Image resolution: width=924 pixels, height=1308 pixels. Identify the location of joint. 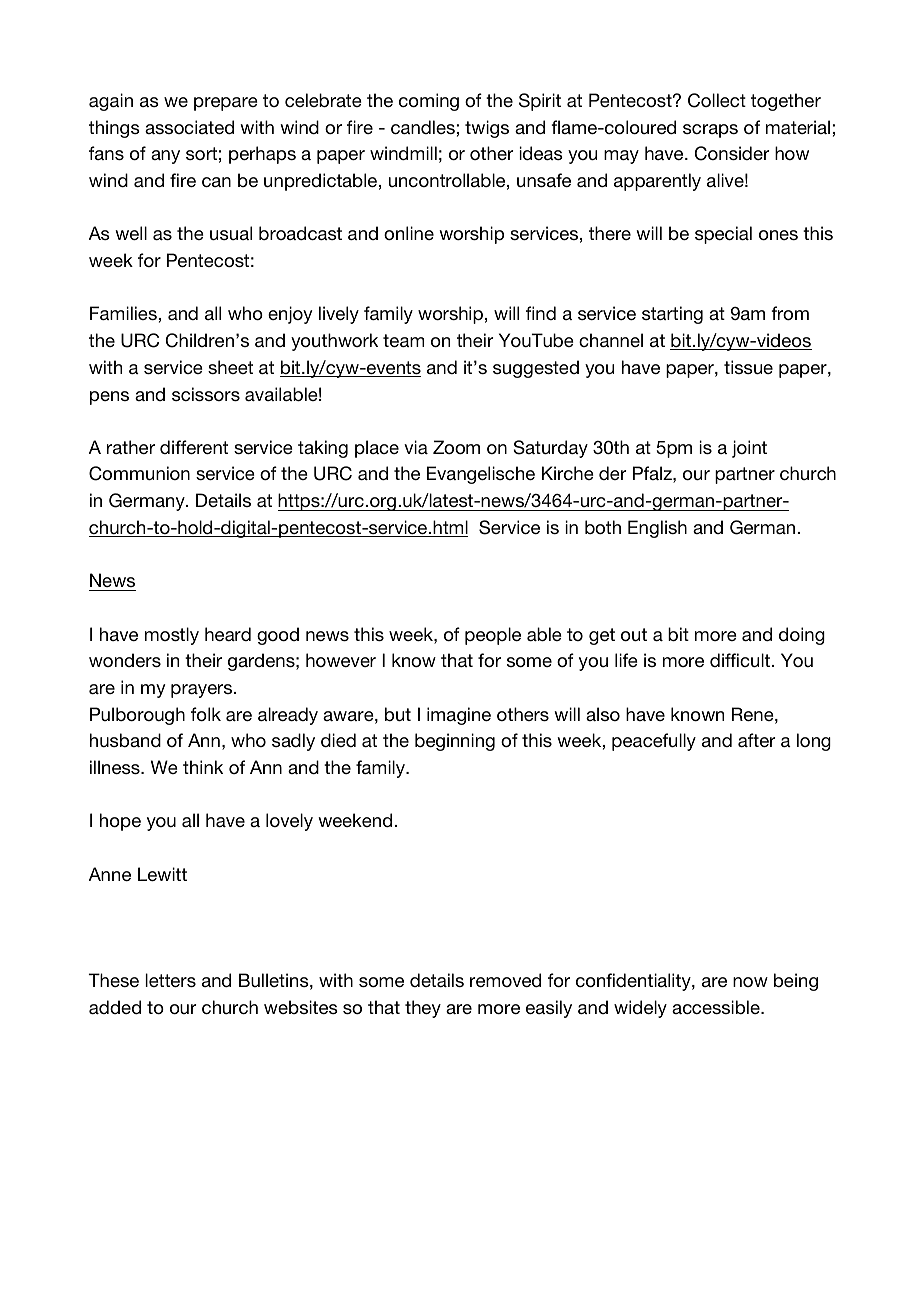
(749, 449).
